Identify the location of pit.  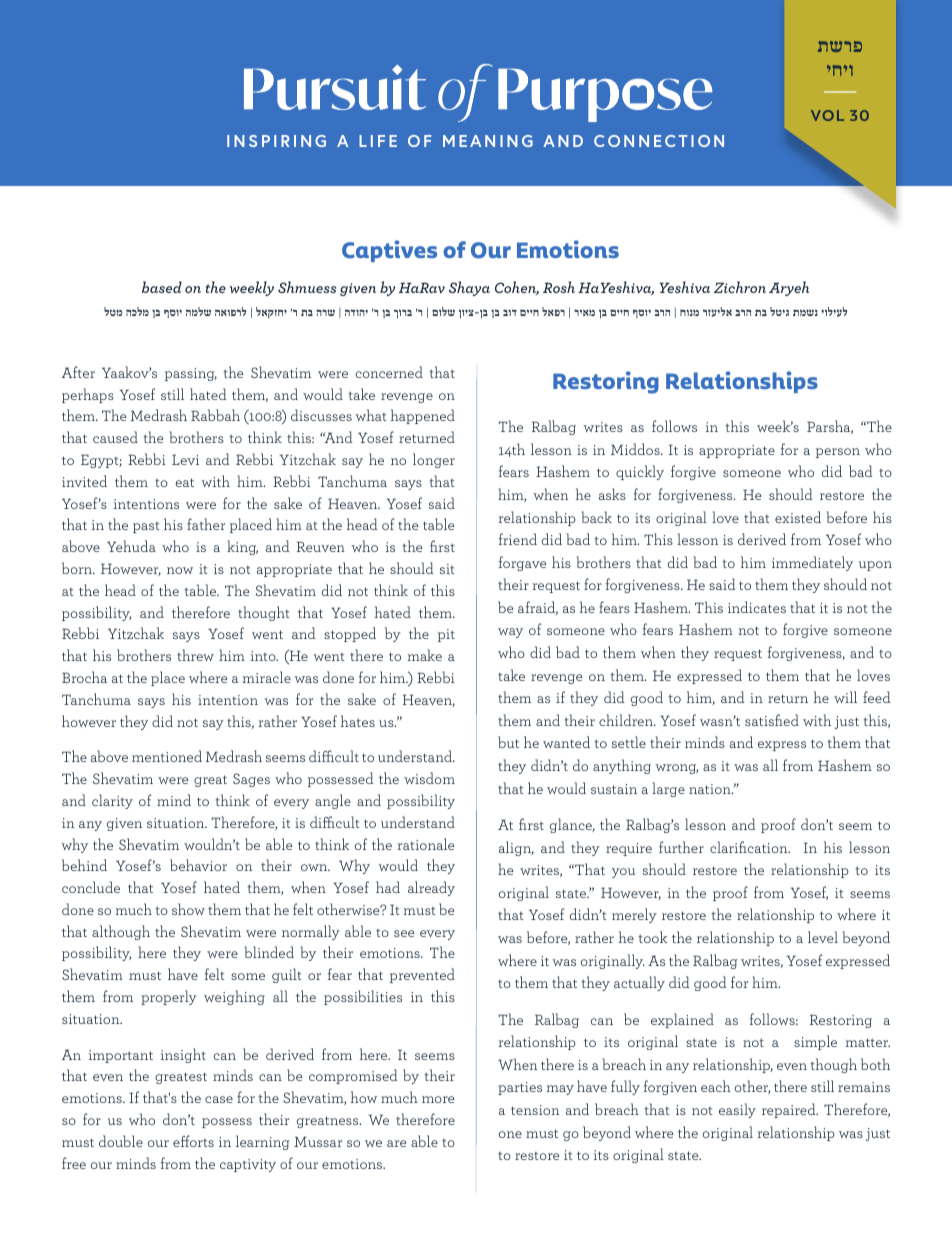
(446, 635).
